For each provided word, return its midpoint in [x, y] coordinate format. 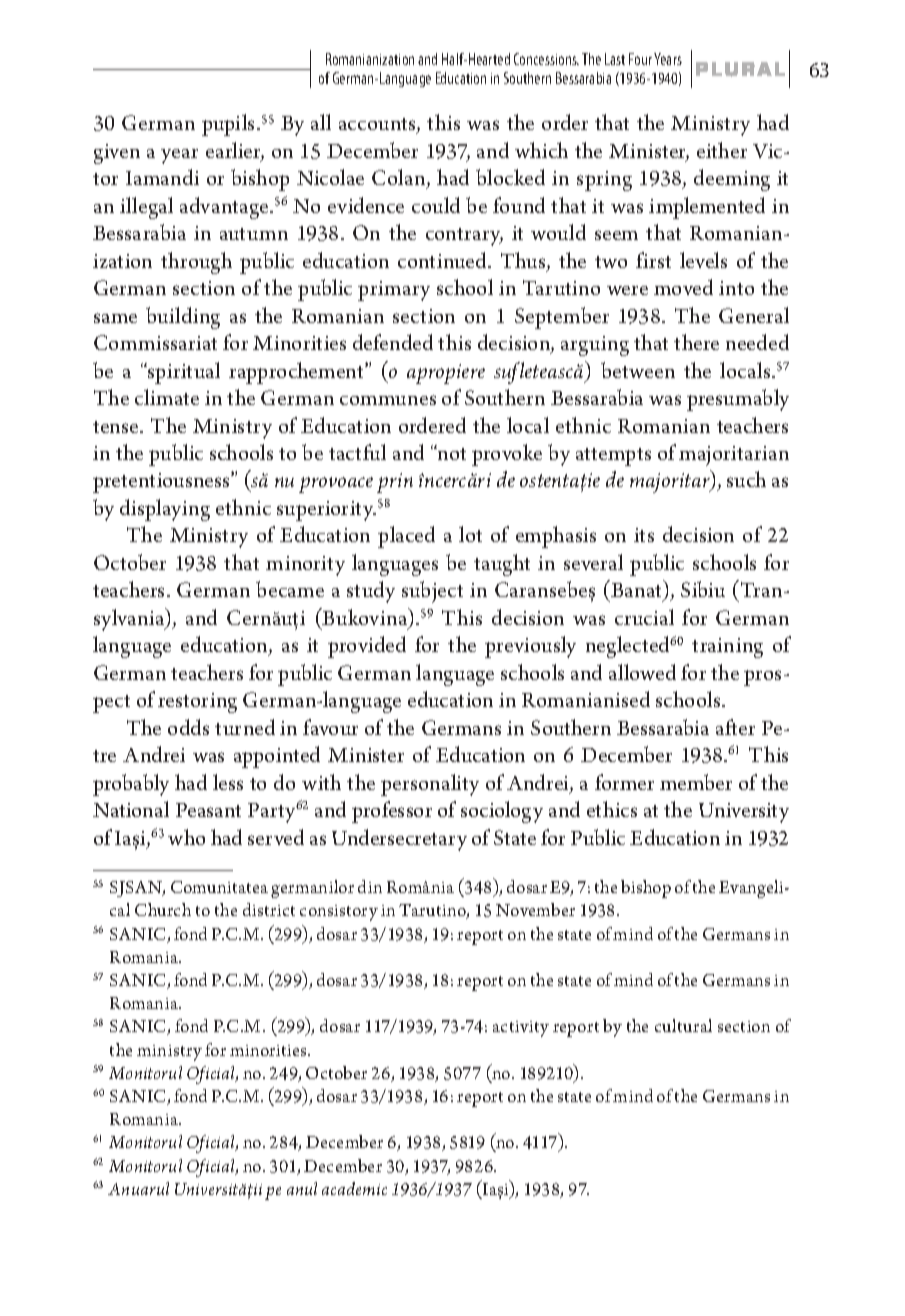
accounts [378, 126]
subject [432, 592]
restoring [197, 703]
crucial [644, 617]
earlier [235, 151]
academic [354, 1188]
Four [640, 59]
